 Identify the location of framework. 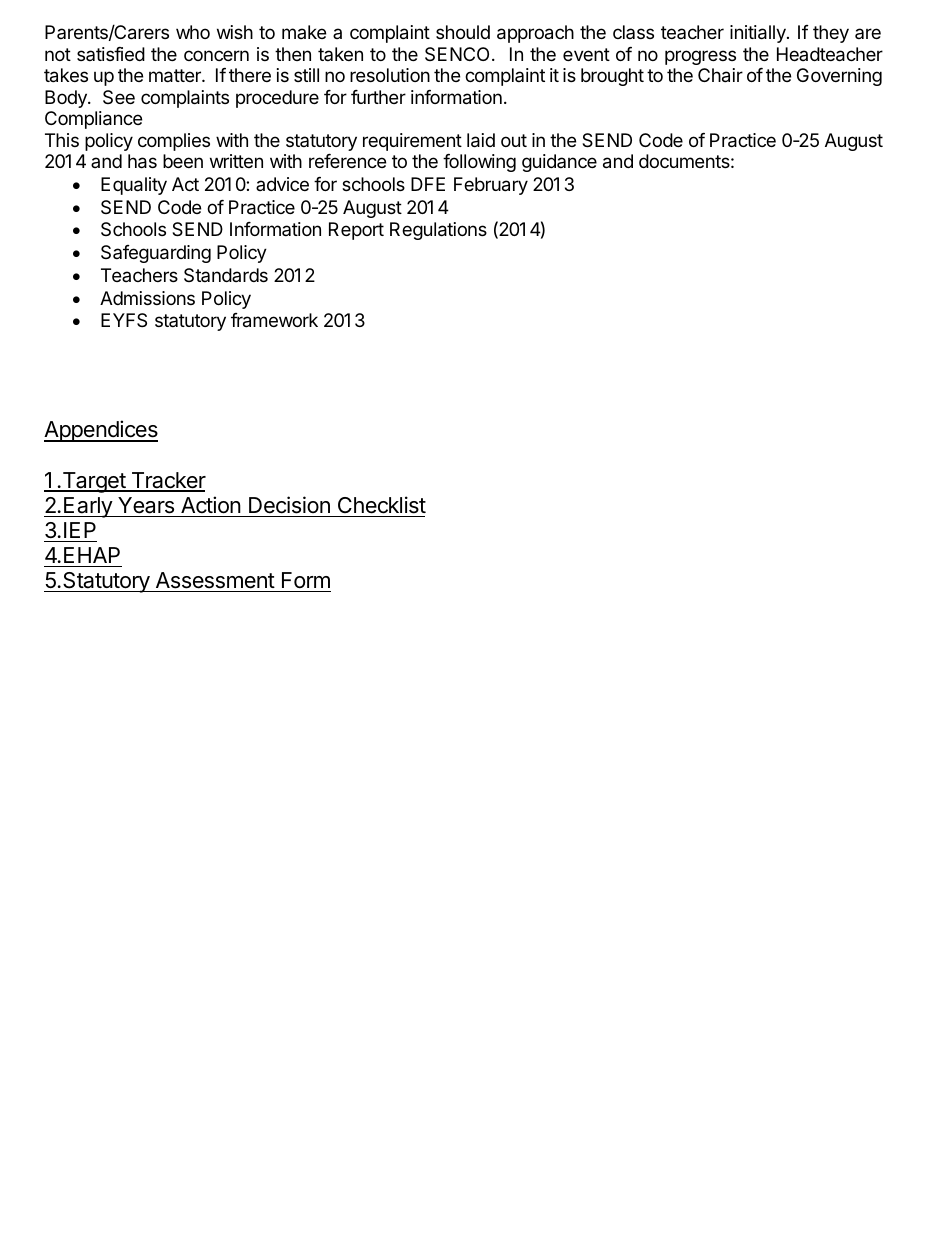
(274, 320).
